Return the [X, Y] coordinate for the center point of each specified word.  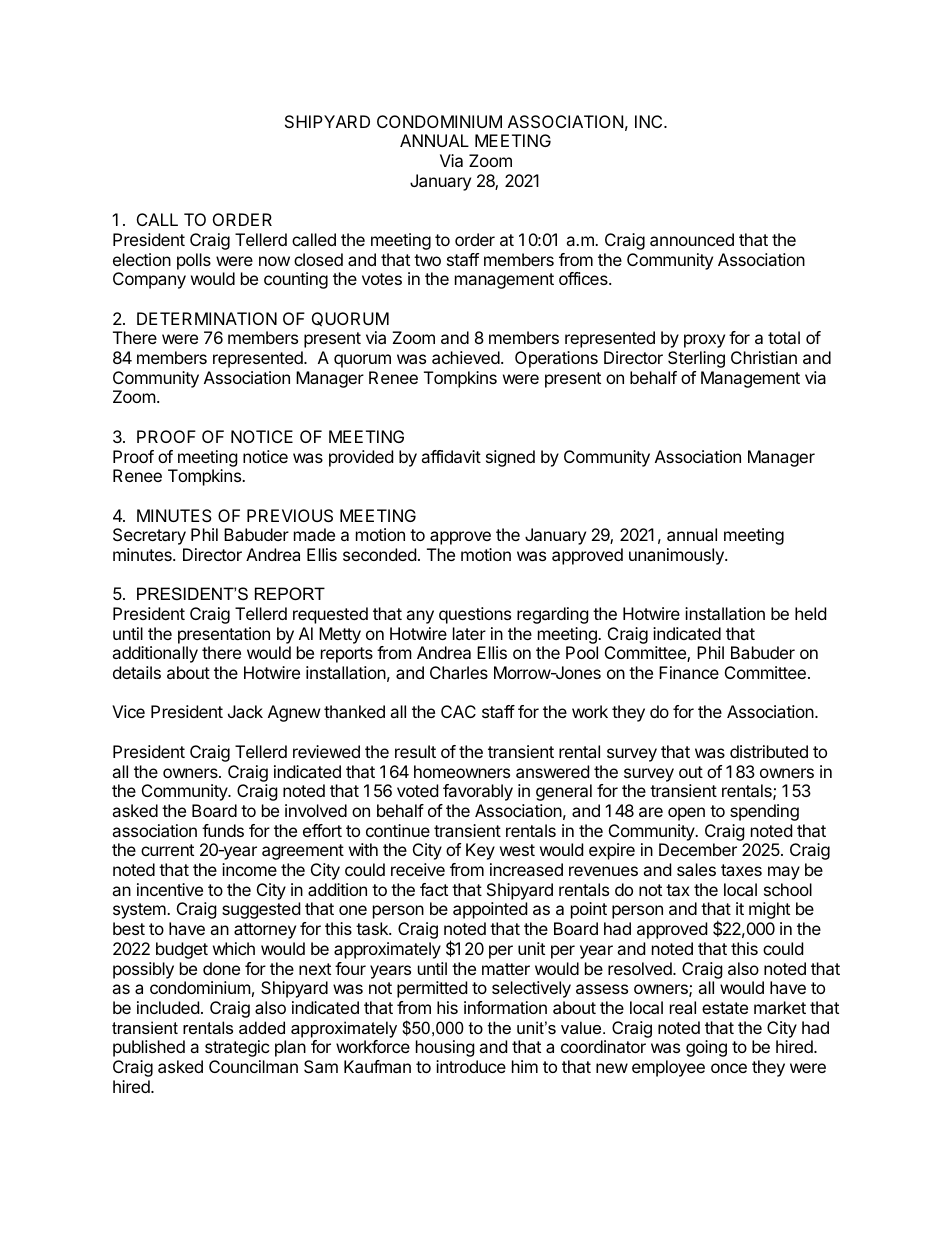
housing [445, 1048]
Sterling [696, 359]
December [698, 849]
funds [223, 830]
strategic [237, 1048]
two [427, 260]
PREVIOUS [290, 515]
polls [194, 261]
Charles [459, 672]
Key [480, 851]
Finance [689, 672]
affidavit [451, 456]
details [137, 672]
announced [692, 239]
